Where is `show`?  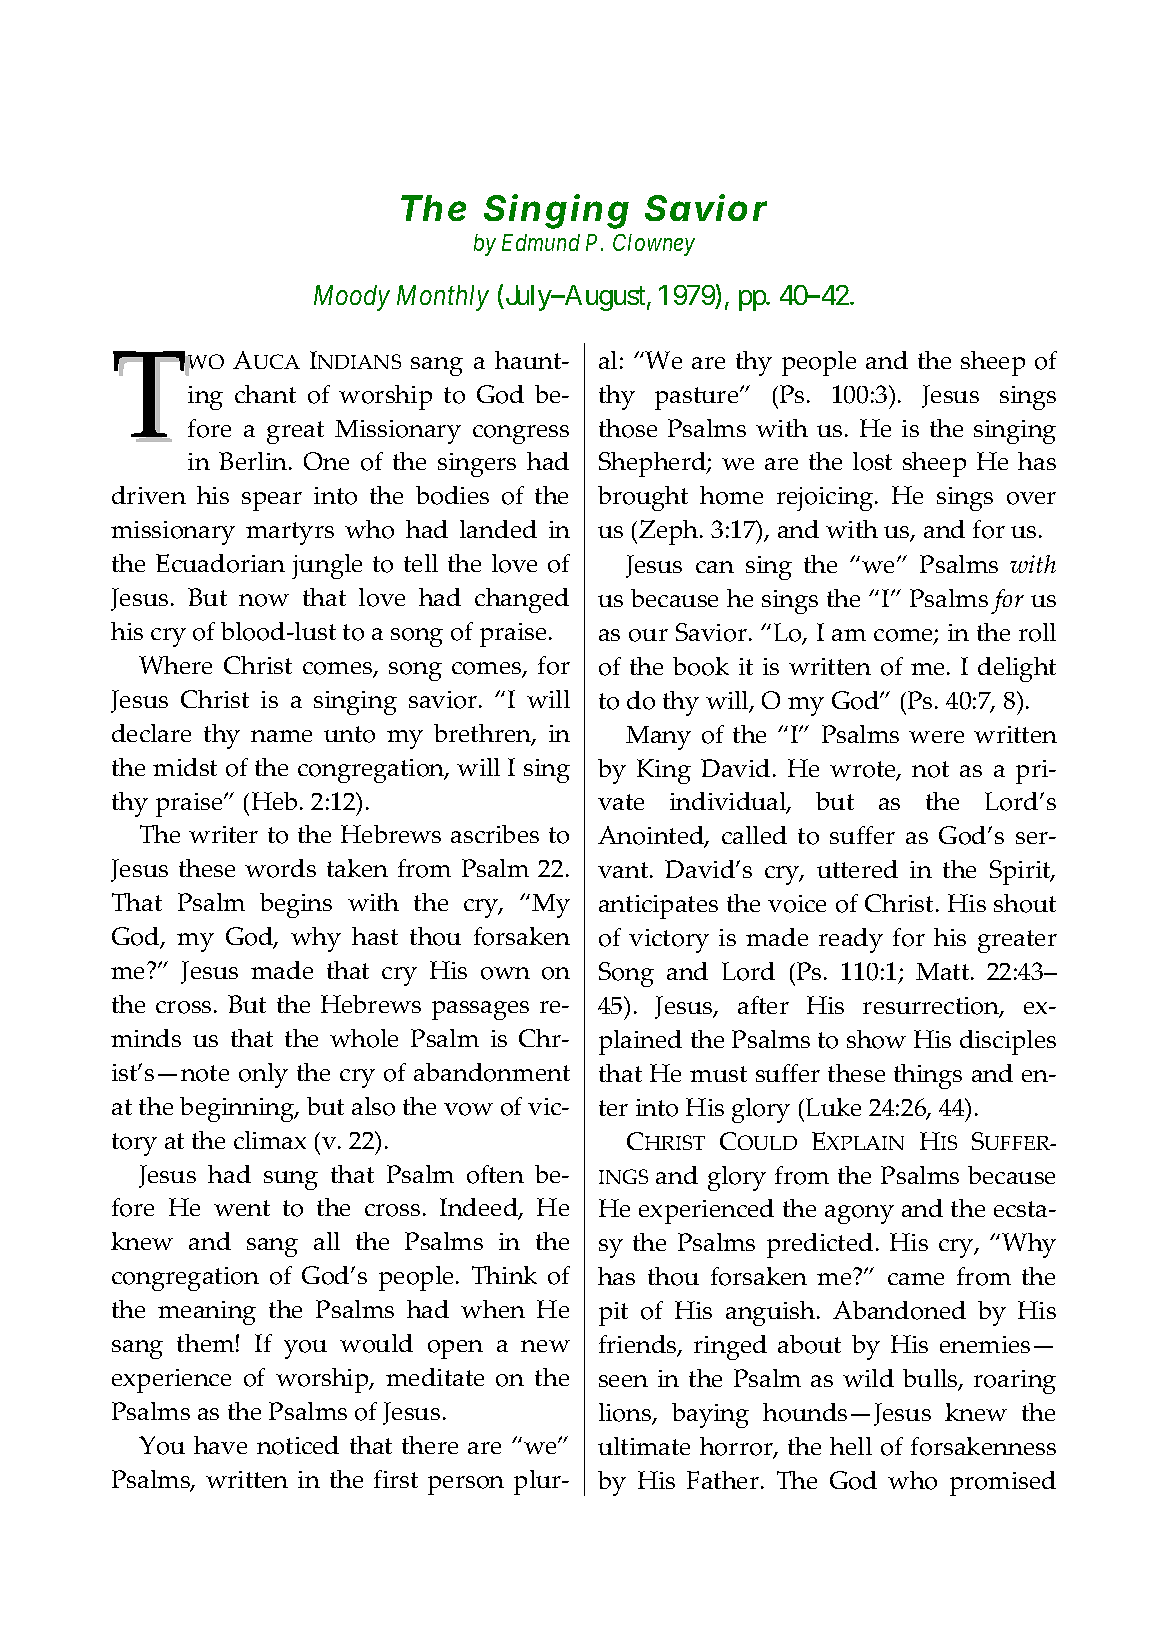 show is located at coordinates (876, 1039).
